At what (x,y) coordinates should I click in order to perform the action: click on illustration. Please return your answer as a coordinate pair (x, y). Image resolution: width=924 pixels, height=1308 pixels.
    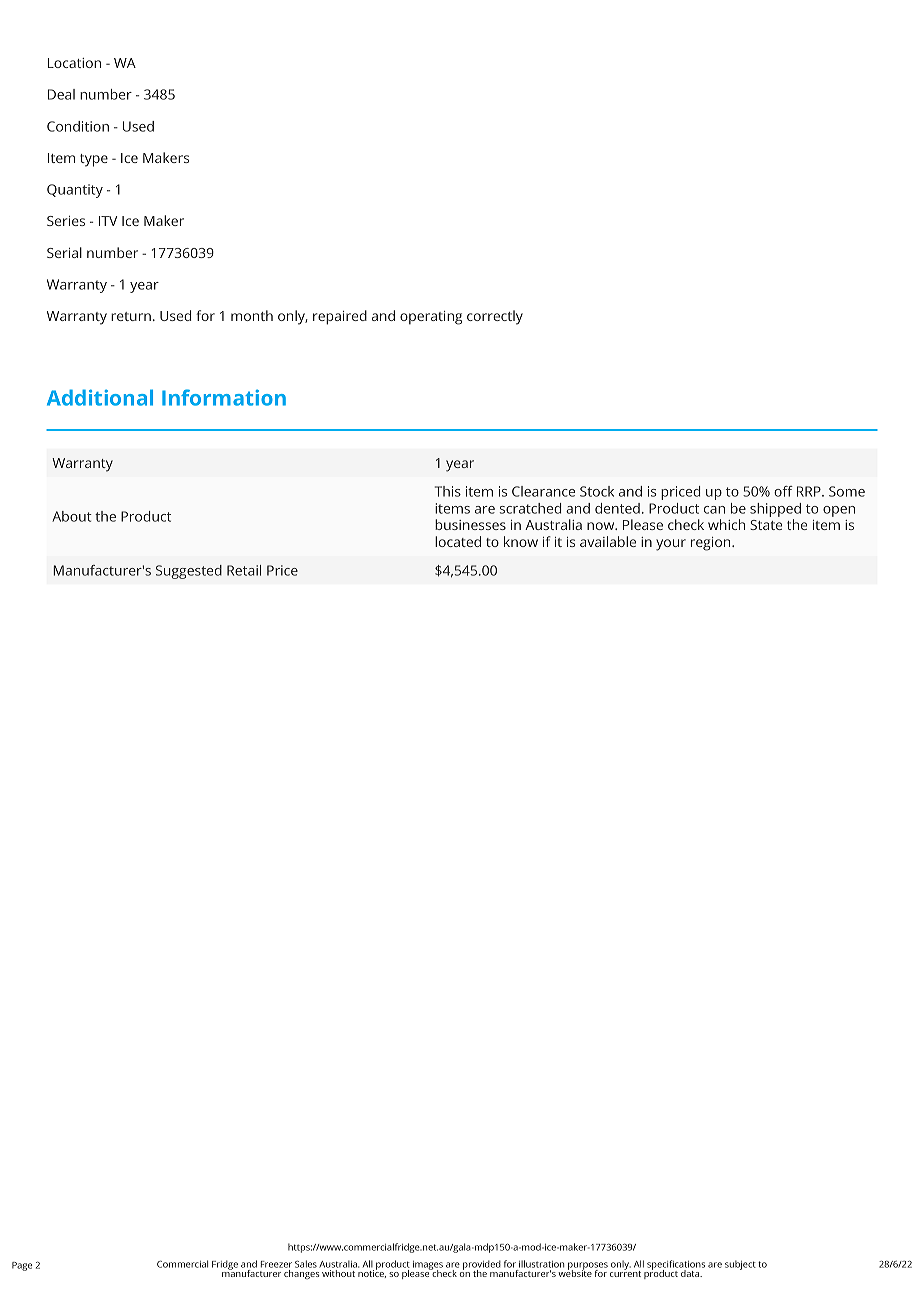
    Looking at the image, I should click on (541, 1264).
